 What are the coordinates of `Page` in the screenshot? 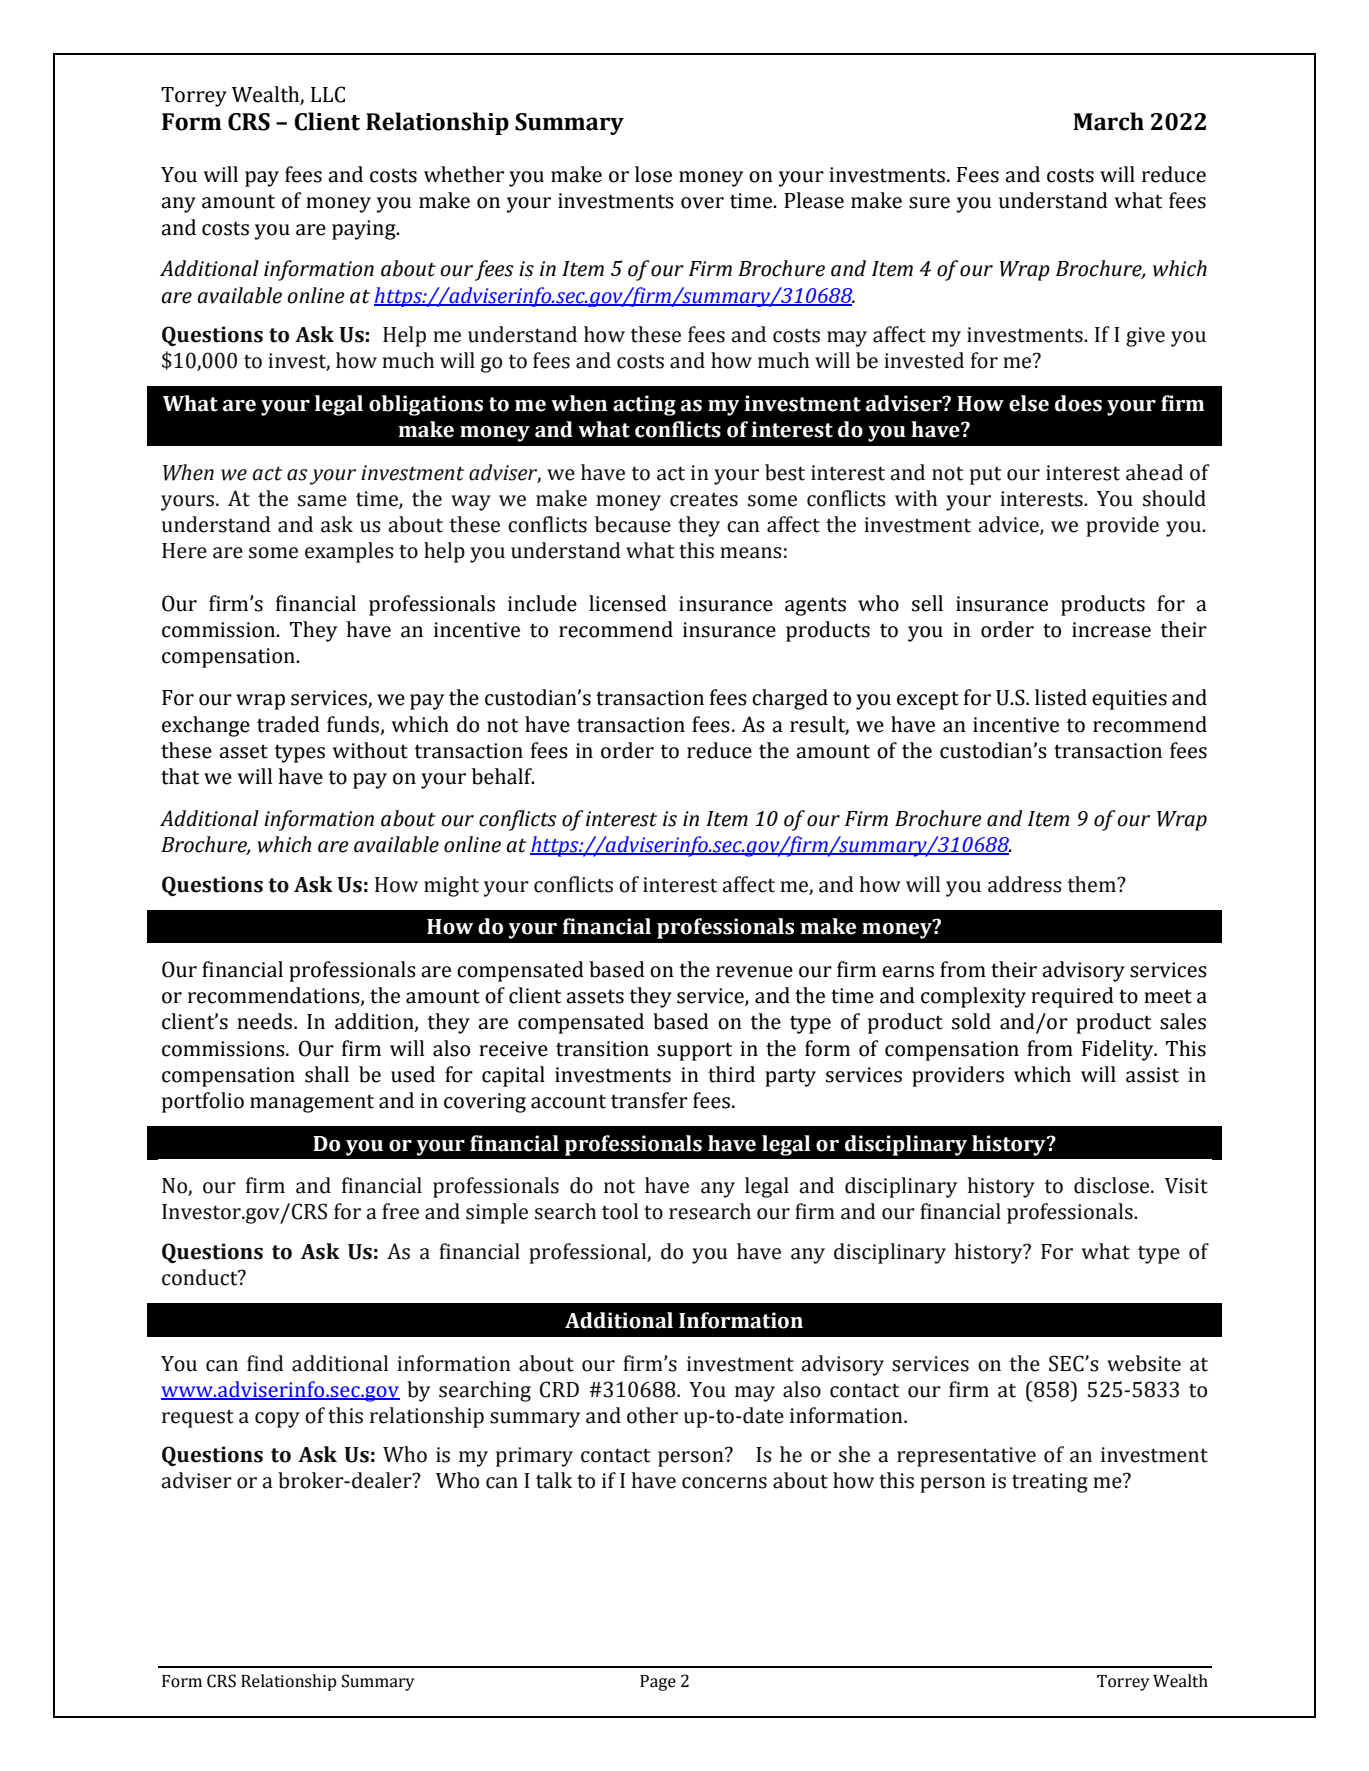 It's located at (658, 1683).
